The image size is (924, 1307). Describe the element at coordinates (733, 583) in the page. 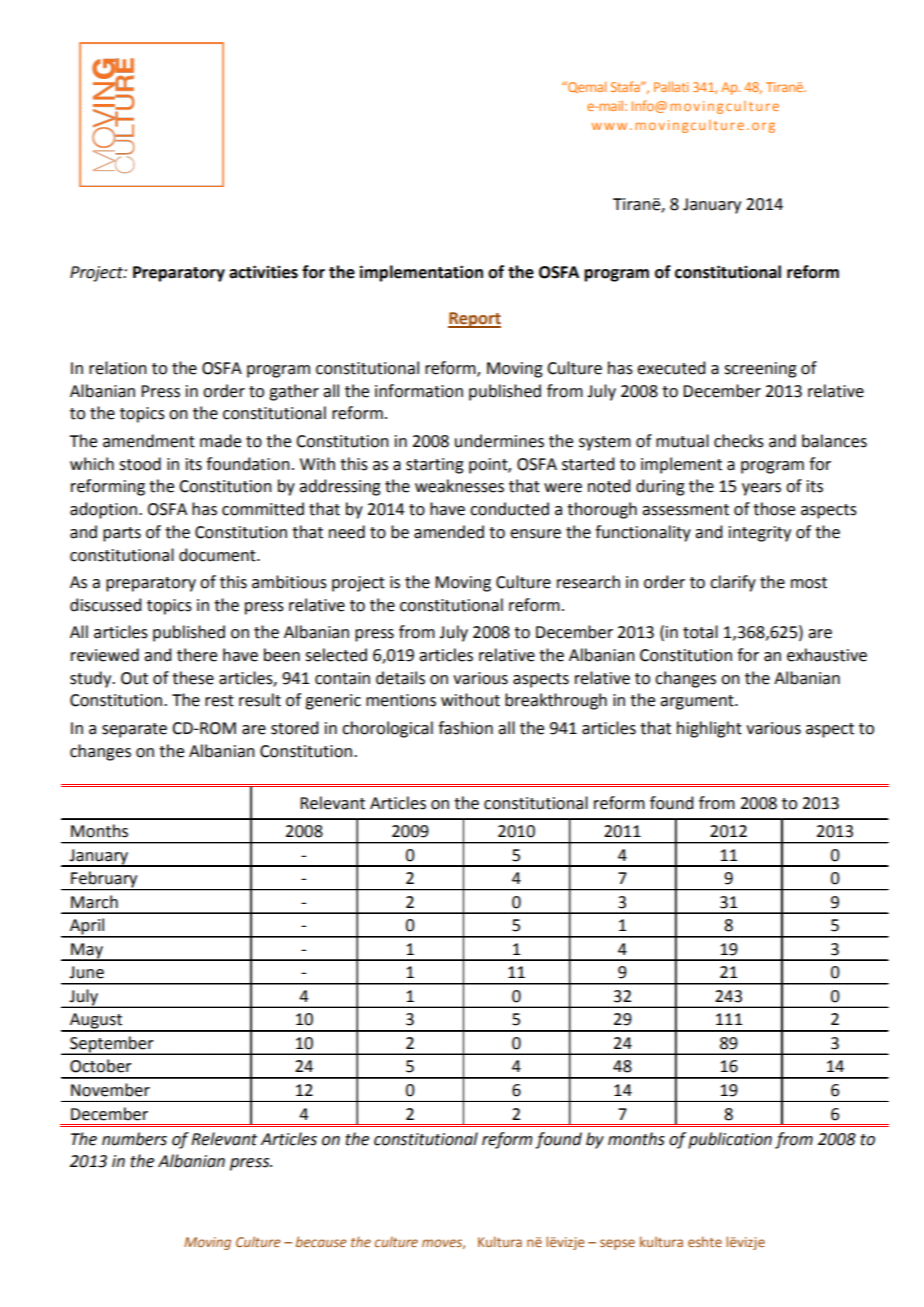

I see `clarify` at that location.
